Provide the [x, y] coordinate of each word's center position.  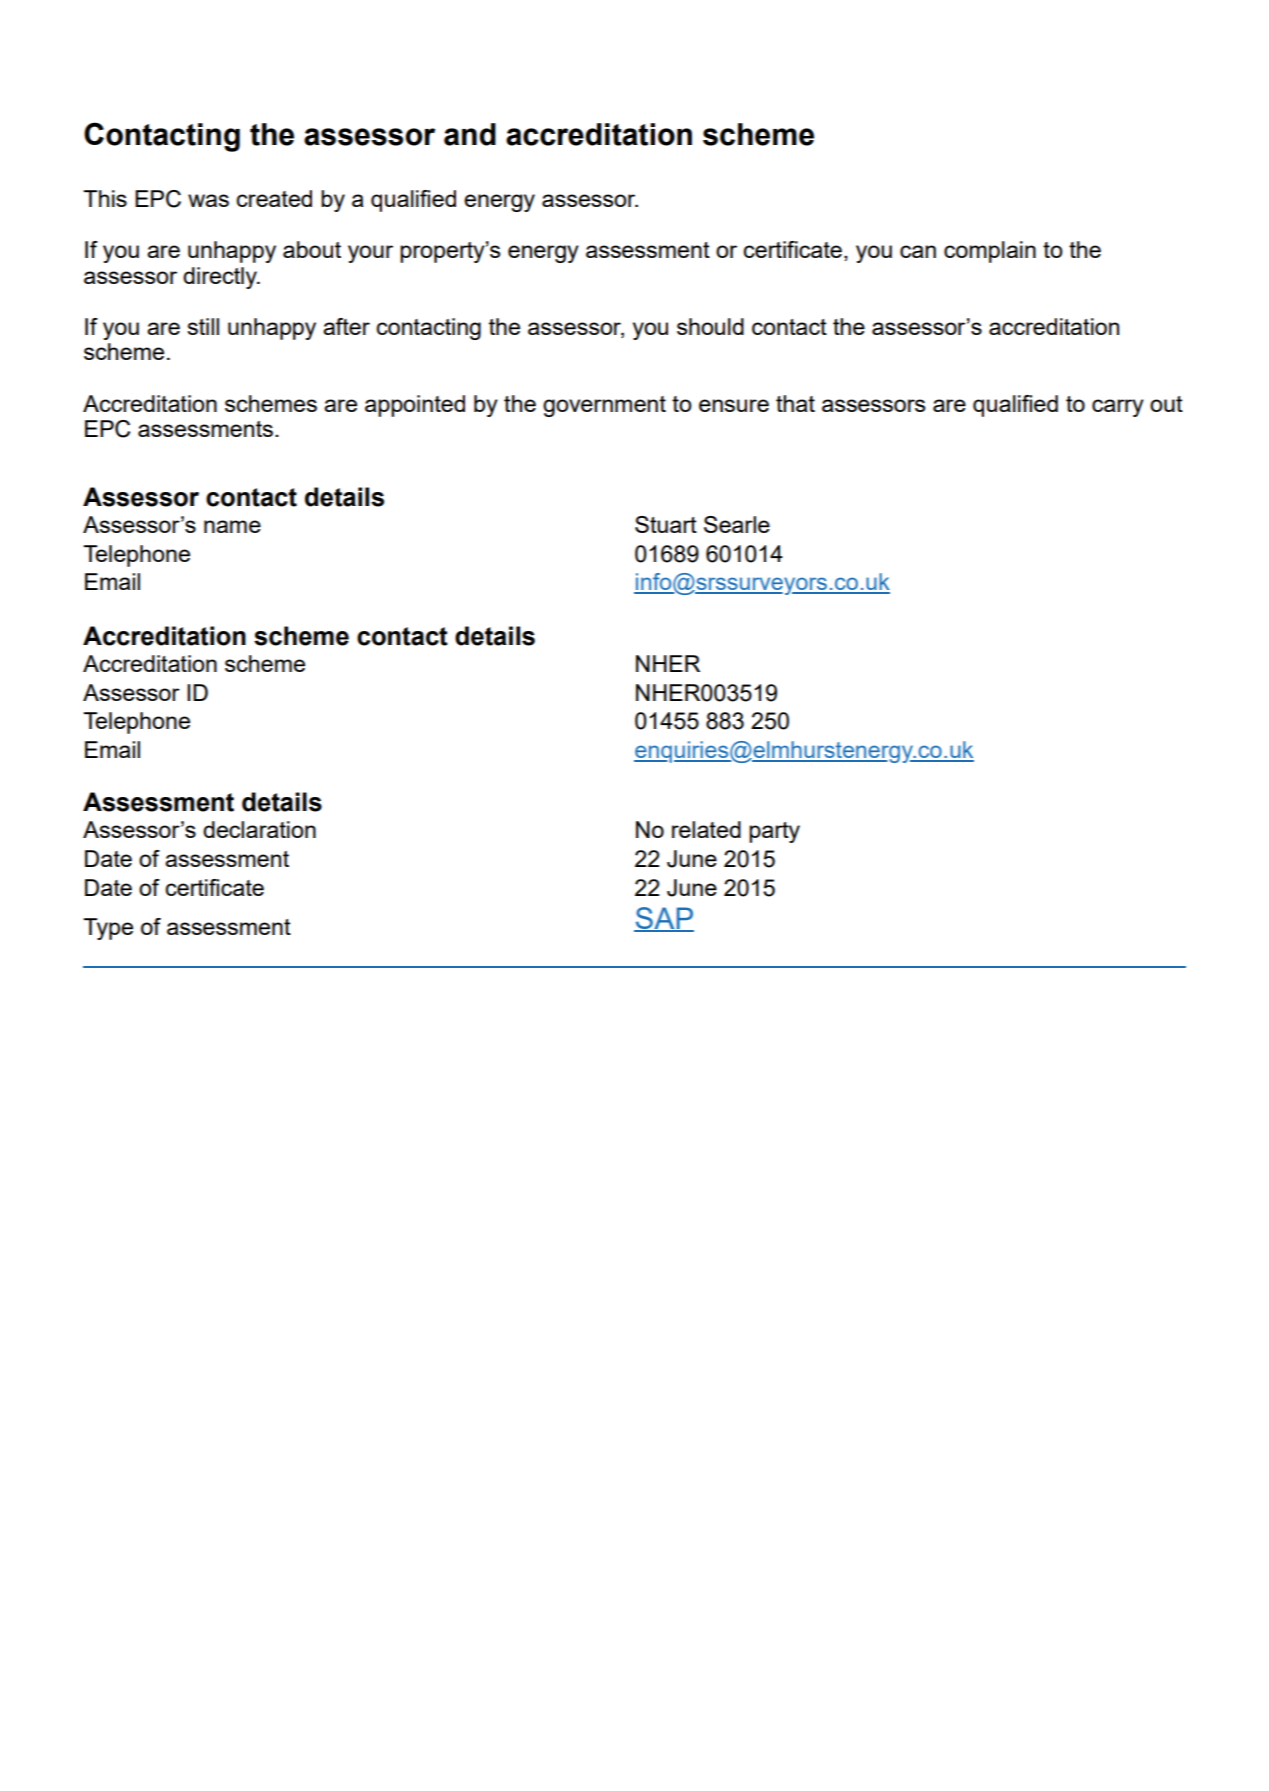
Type [108, 929]
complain [990, 252]
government [604, 406]
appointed [415, 406]
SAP [664, 919]
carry [1118, 408]
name [232, 526]
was [208, 200]
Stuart [666, 524]
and [470, 134]
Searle [737, 524]
